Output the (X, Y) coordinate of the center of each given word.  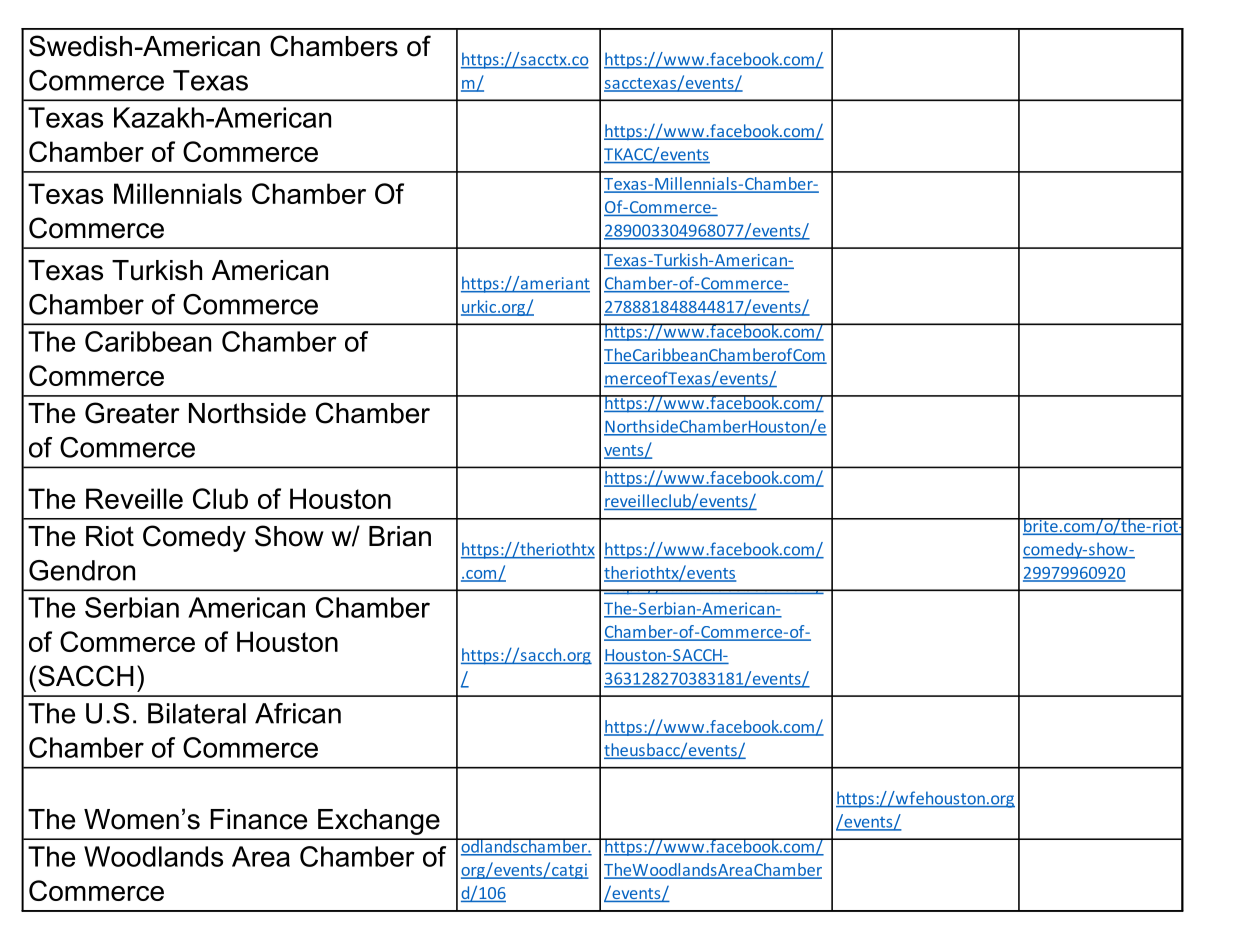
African (298, 713)
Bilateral (197, 713)
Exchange (379, 822)
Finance (258, 819)
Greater (132, 413)
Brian (400, 536)
